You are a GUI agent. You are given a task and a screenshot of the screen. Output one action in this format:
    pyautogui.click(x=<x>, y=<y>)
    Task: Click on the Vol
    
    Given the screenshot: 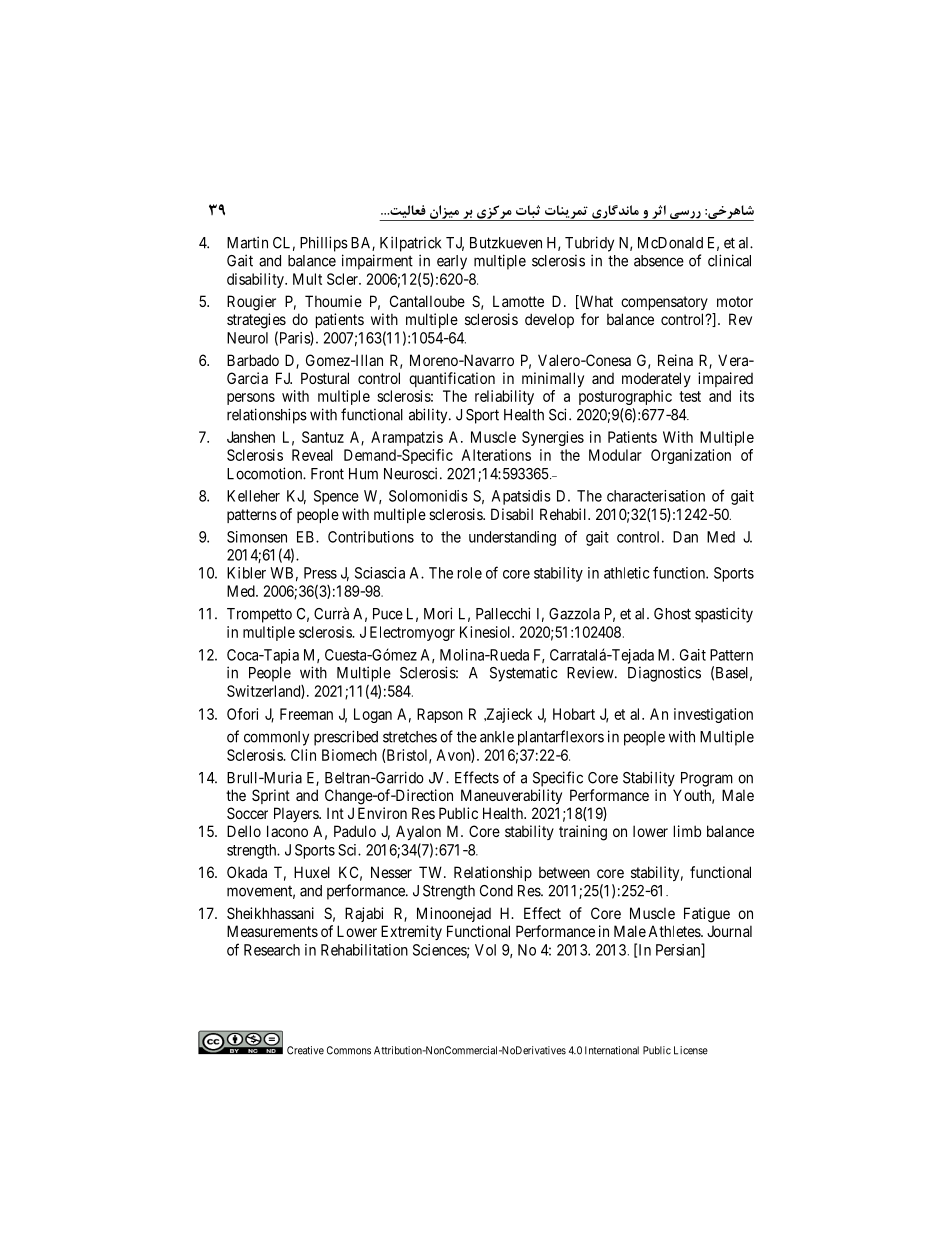 What is the action you would take?
    pyautogui.click(x=485, y=950)
